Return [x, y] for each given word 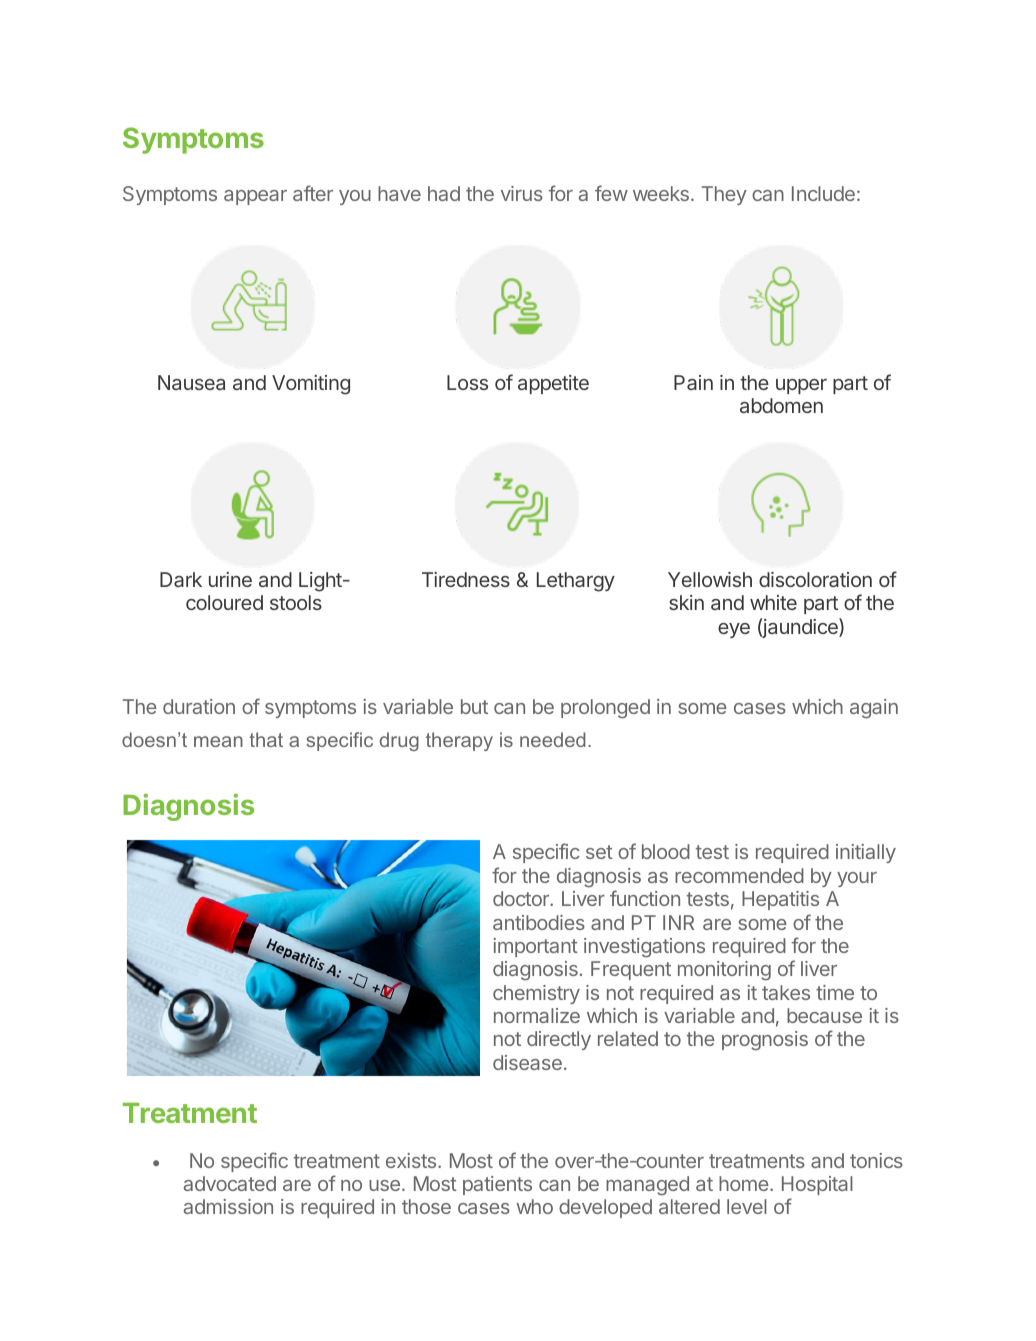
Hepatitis [780, 900]
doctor [522, 898]
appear [255, 197]
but [474, 706]
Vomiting [311, 385]
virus [522, 193]
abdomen [781, 405]
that [266, 739]
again [874, 709]
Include [823, 193]
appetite [553, 384]
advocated [230, 1183]
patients [497, 1185]
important [535, 947]
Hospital [817, 1185]
